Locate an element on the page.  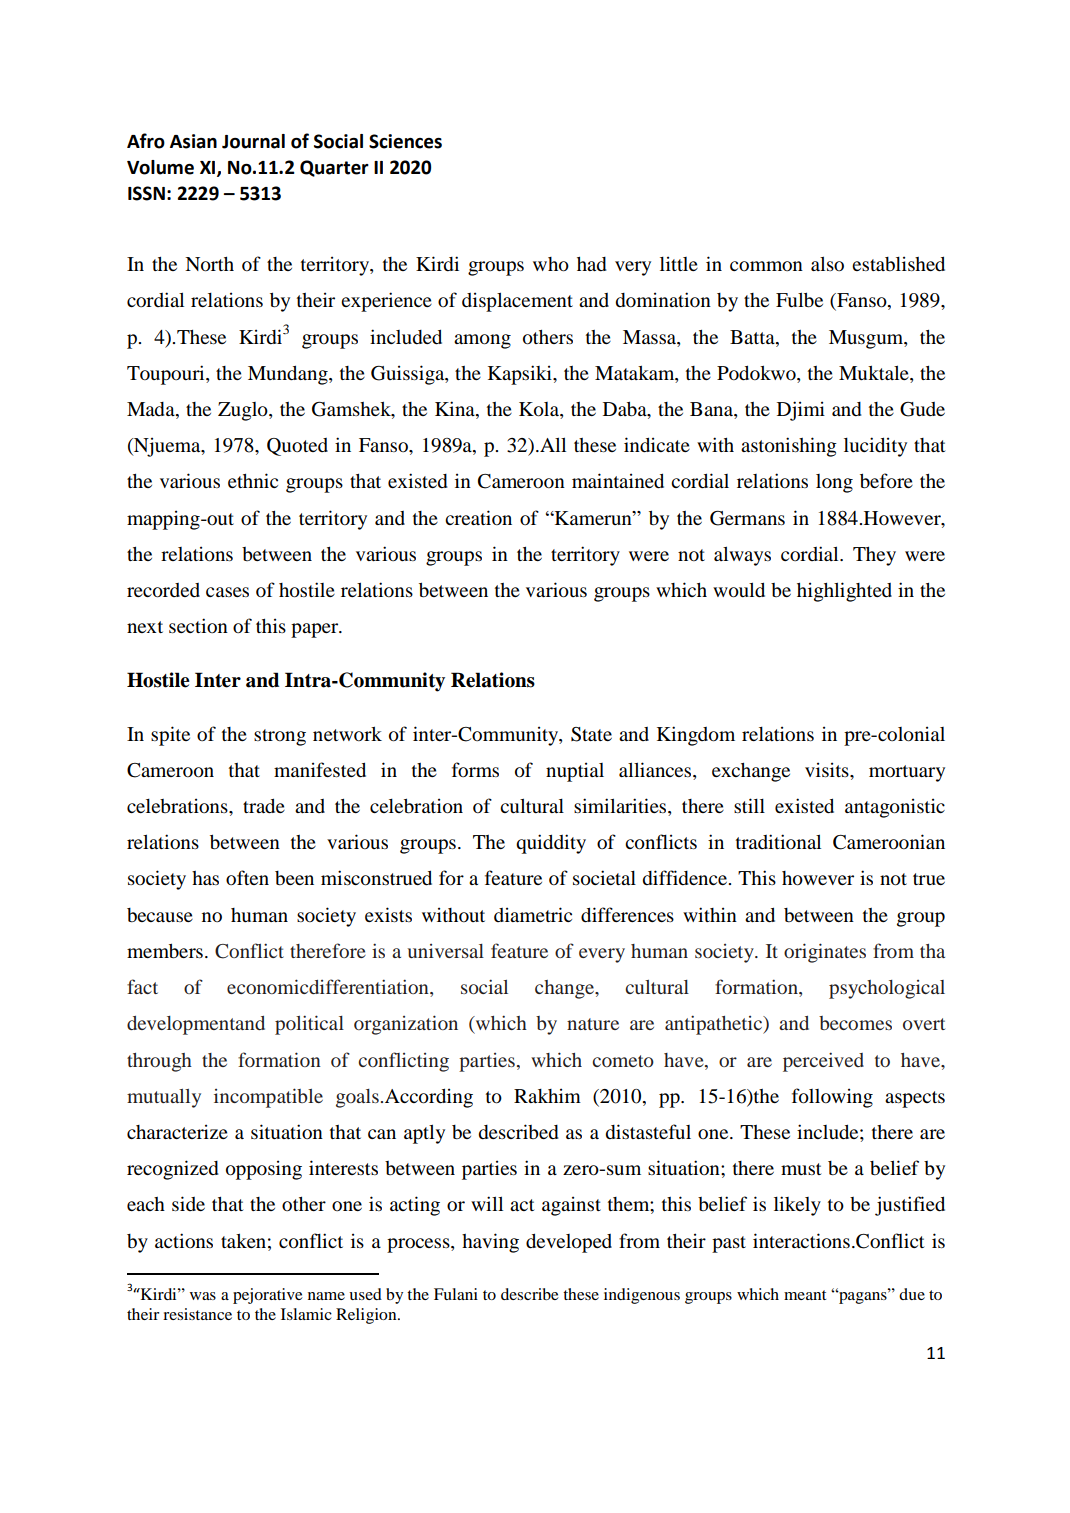
originates is located at coordinates (825, 953).
